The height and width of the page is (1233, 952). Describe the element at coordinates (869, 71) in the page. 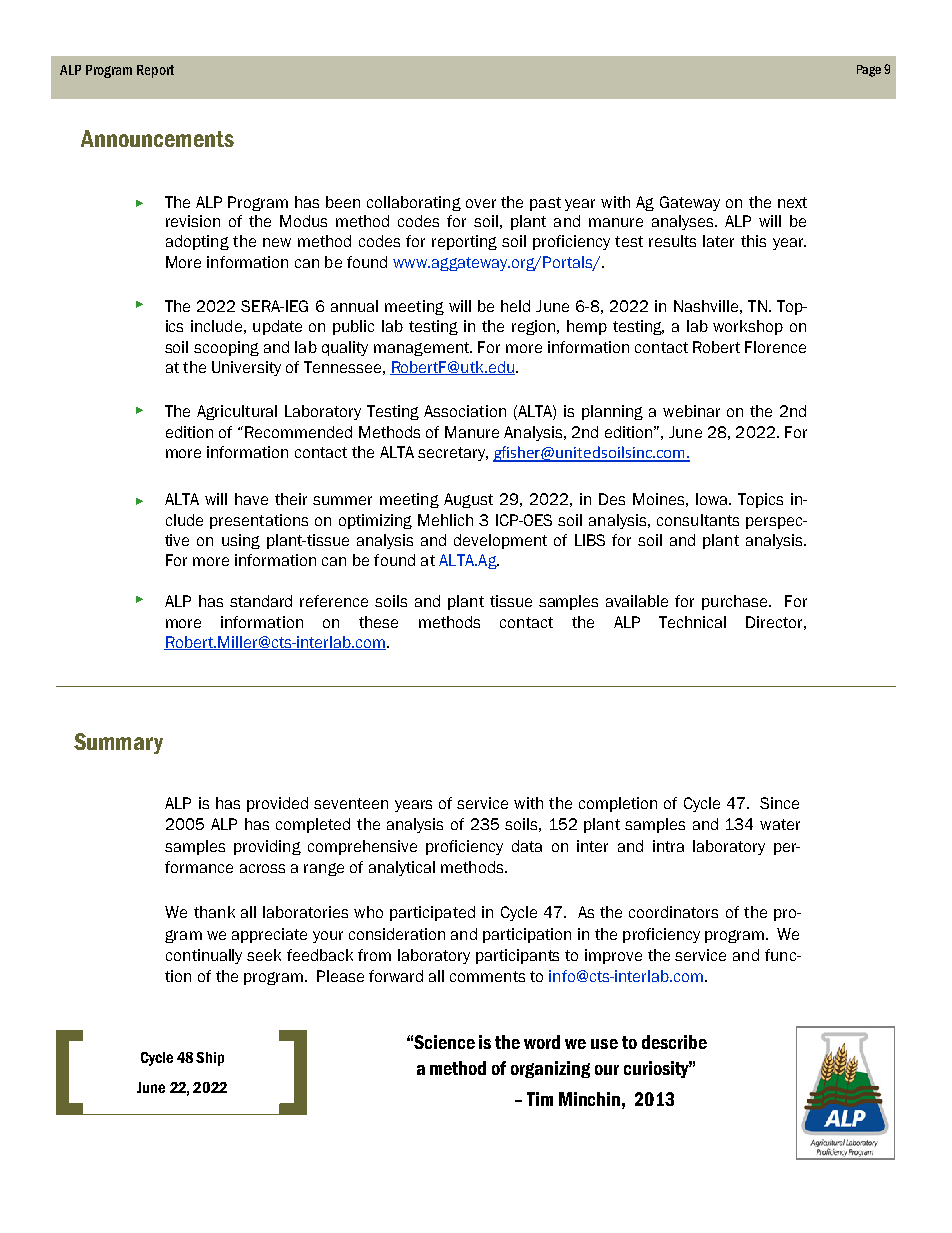

I see `Page` at that location.
